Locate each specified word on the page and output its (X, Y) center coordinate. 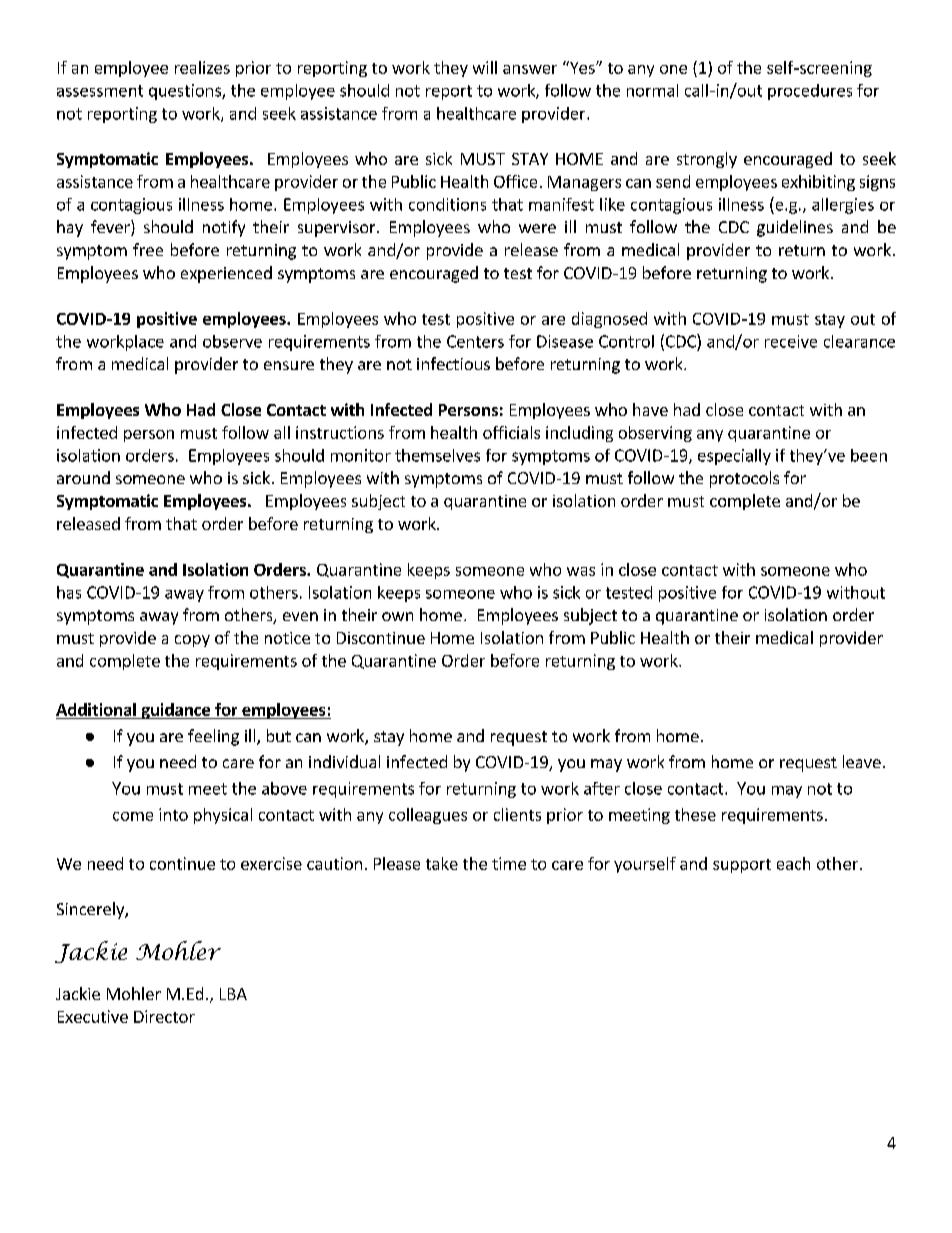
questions (186, 92)
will (485, 67)
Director (164, 1016)
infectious (453, 363)
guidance (176, 711)
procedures (810, 92)
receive (791, 341)
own (397, 616)
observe (232, 341)
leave (862, 761)
